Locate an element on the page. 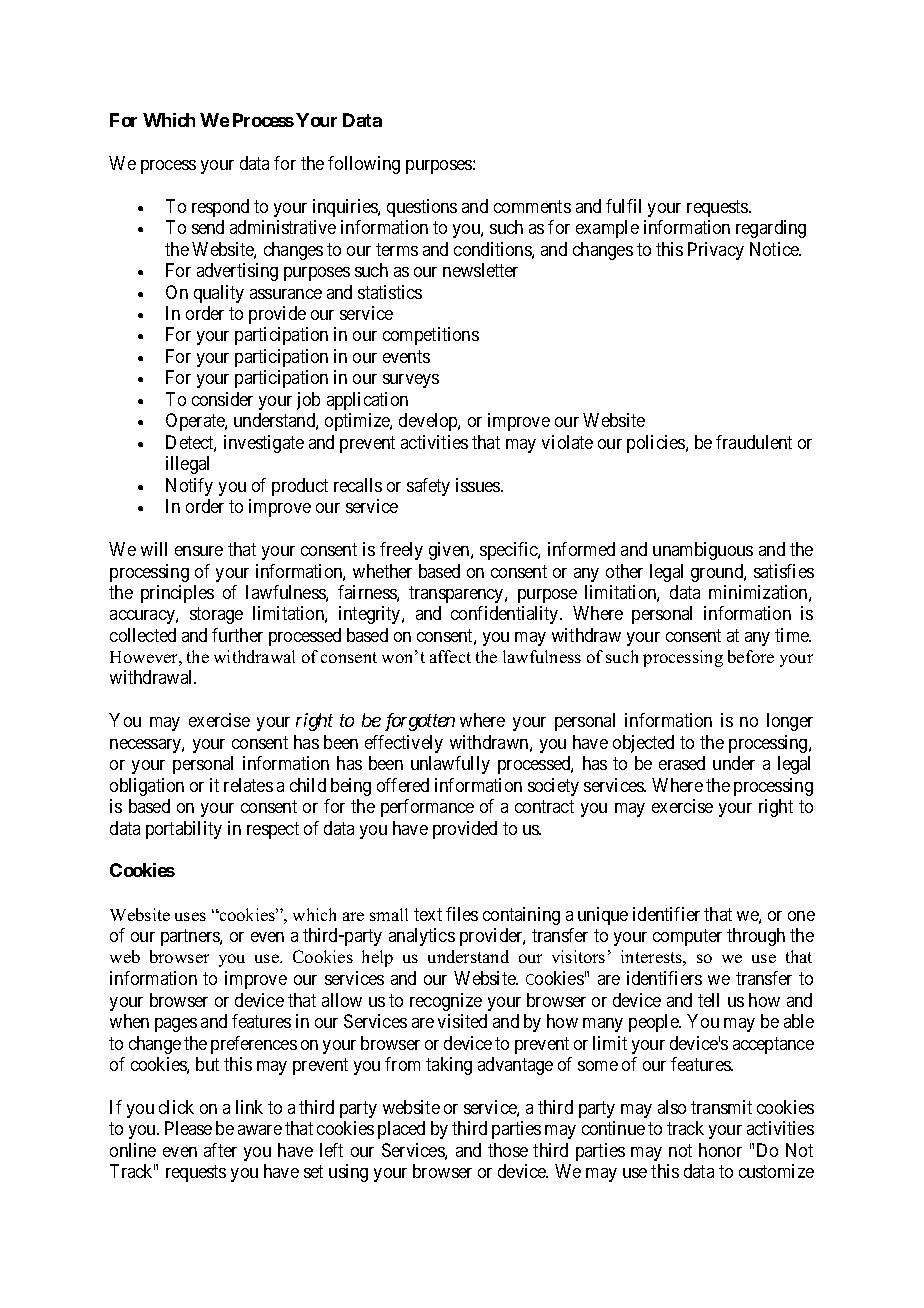 The height and width of the image is (1308, 924). fraudulent is located at coordinates (754, 442).
